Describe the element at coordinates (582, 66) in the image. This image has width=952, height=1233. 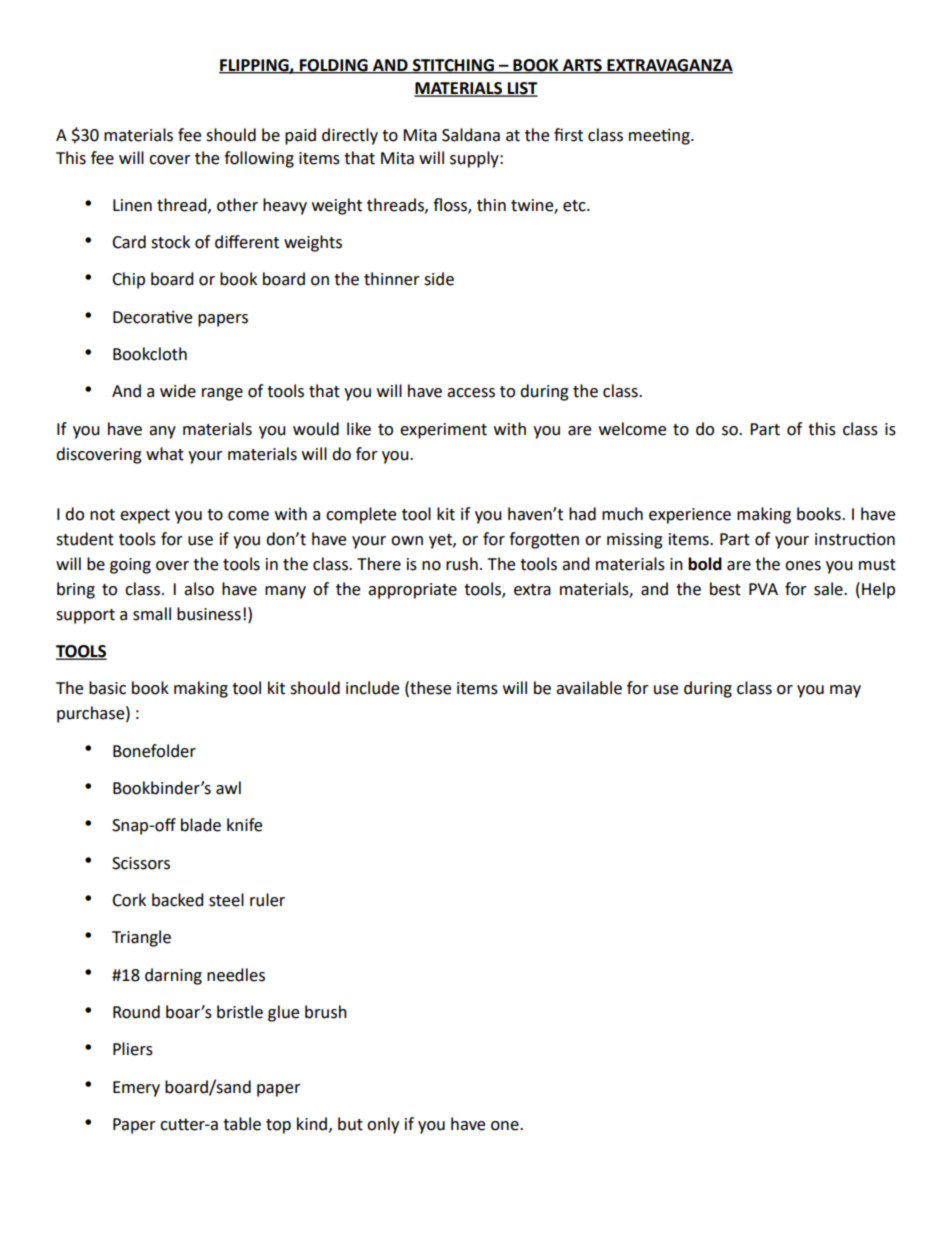
I see `ARTS` at that location.
